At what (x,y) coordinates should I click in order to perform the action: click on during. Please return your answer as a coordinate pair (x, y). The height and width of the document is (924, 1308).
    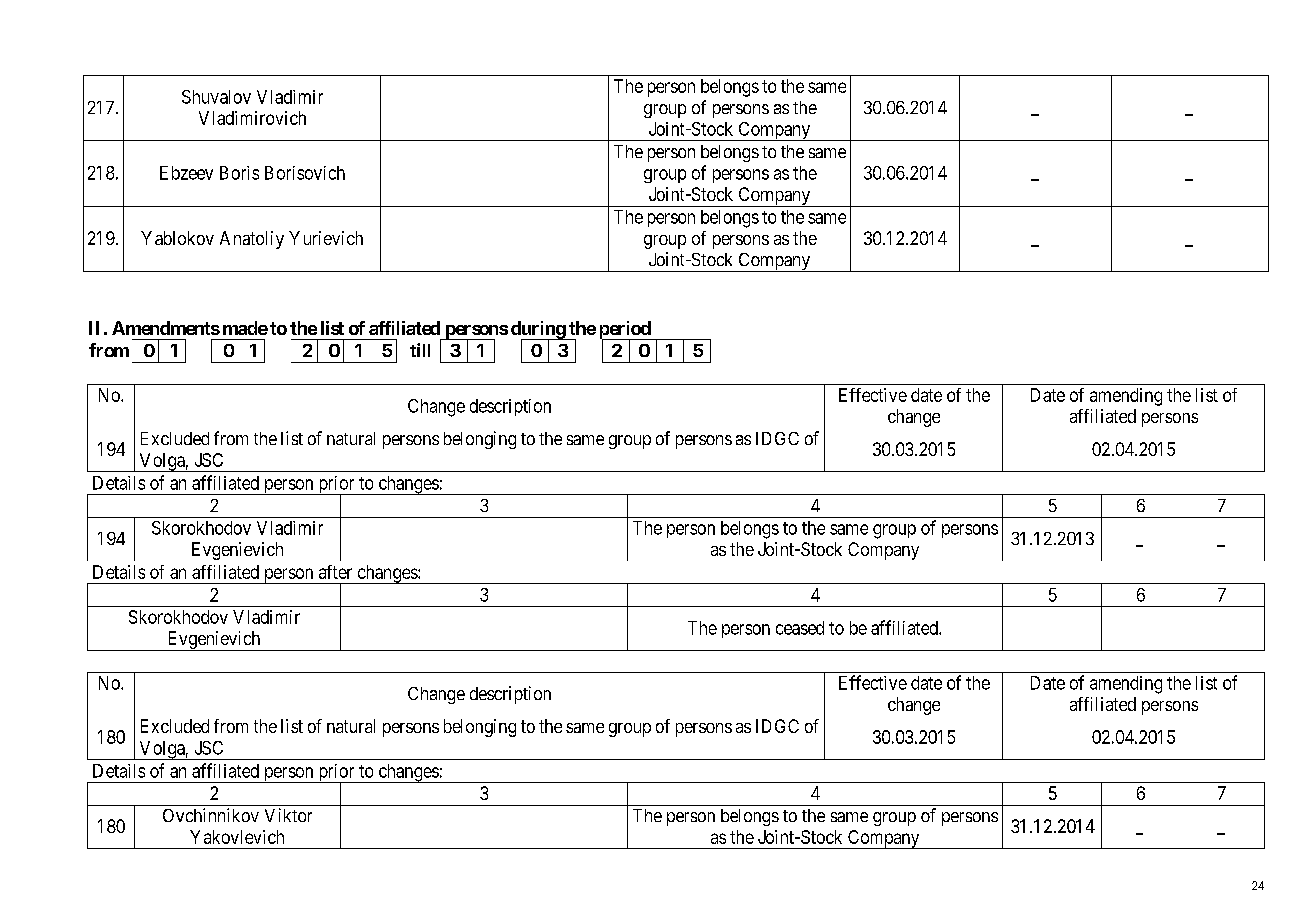
    Looking at the image, I should click on (539, 331).
